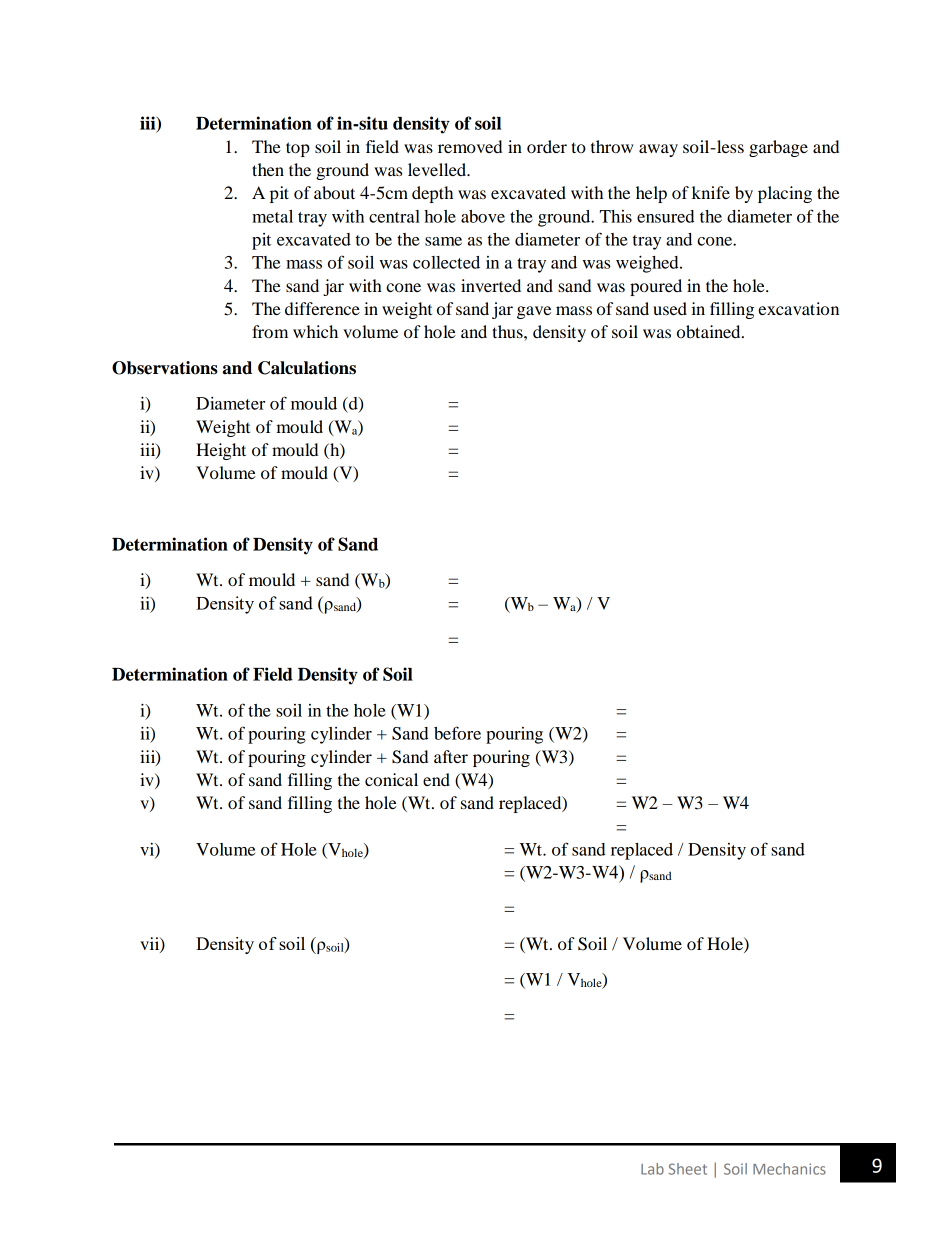 This image has width=952, height=1233. Describe the element at coordinates (688, 1169) in the image. I see `Sheet` at that location.
